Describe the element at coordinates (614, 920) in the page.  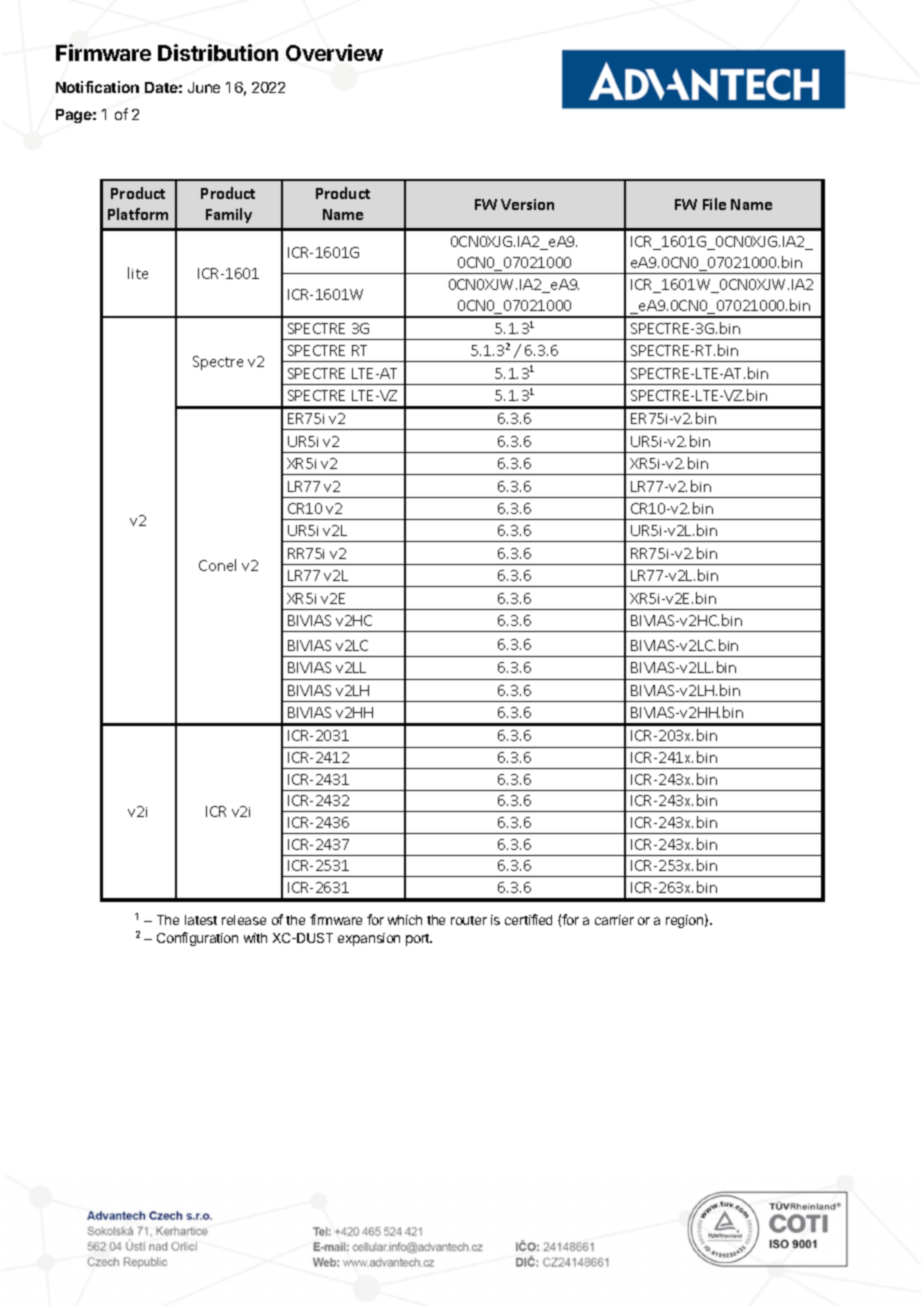
I see `carrier` at that location.
